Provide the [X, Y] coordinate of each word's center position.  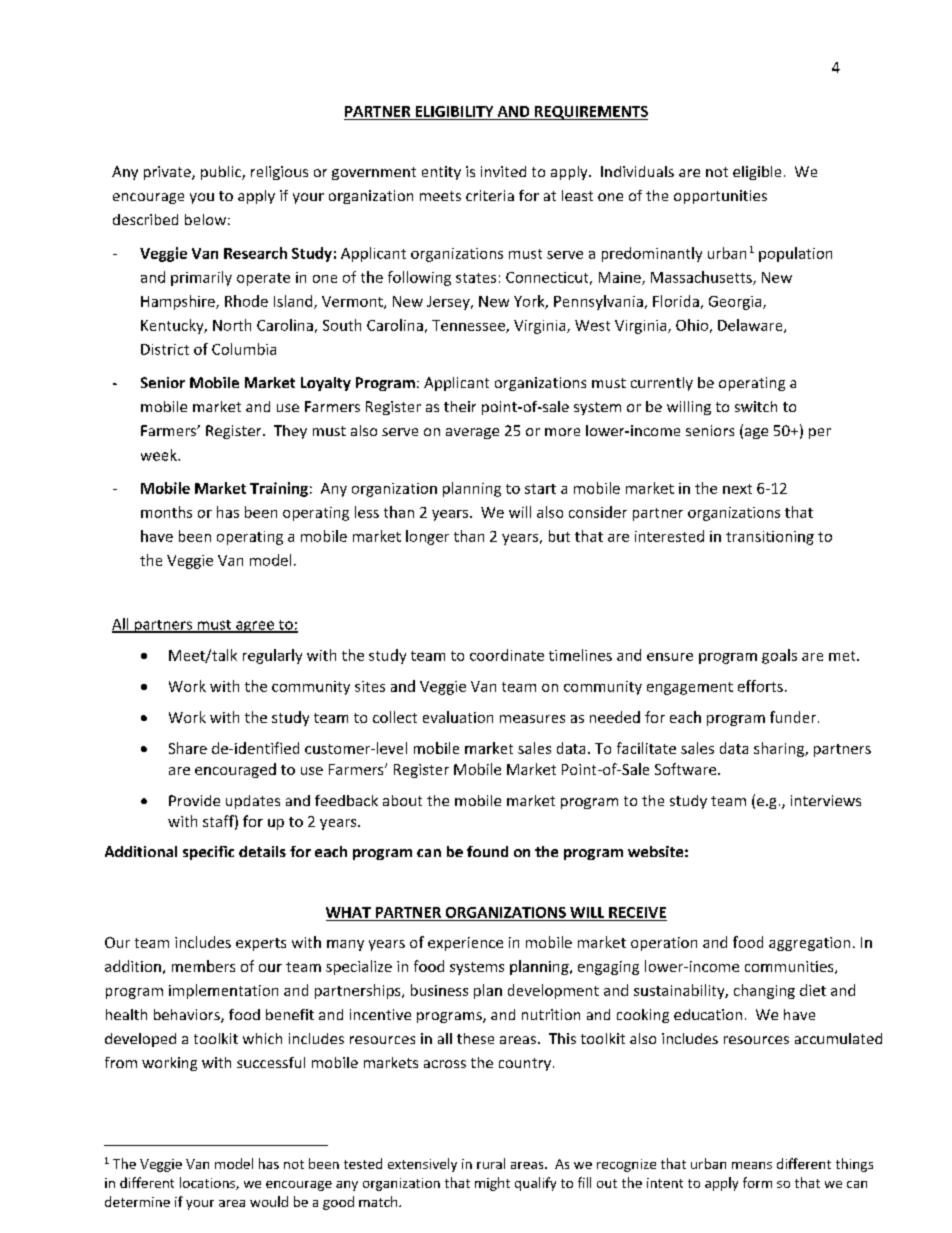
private [168, 173]
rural [491, 1163]
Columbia [244, 349]
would [269, 1201]
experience [465, 944]
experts [261, 944]
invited [503, 171]
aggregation [809, 944]
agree [255, 627]
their [460, 406]
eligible [757, 173]
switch [756, 406]
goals [779, 656]
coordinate [507, 655]
